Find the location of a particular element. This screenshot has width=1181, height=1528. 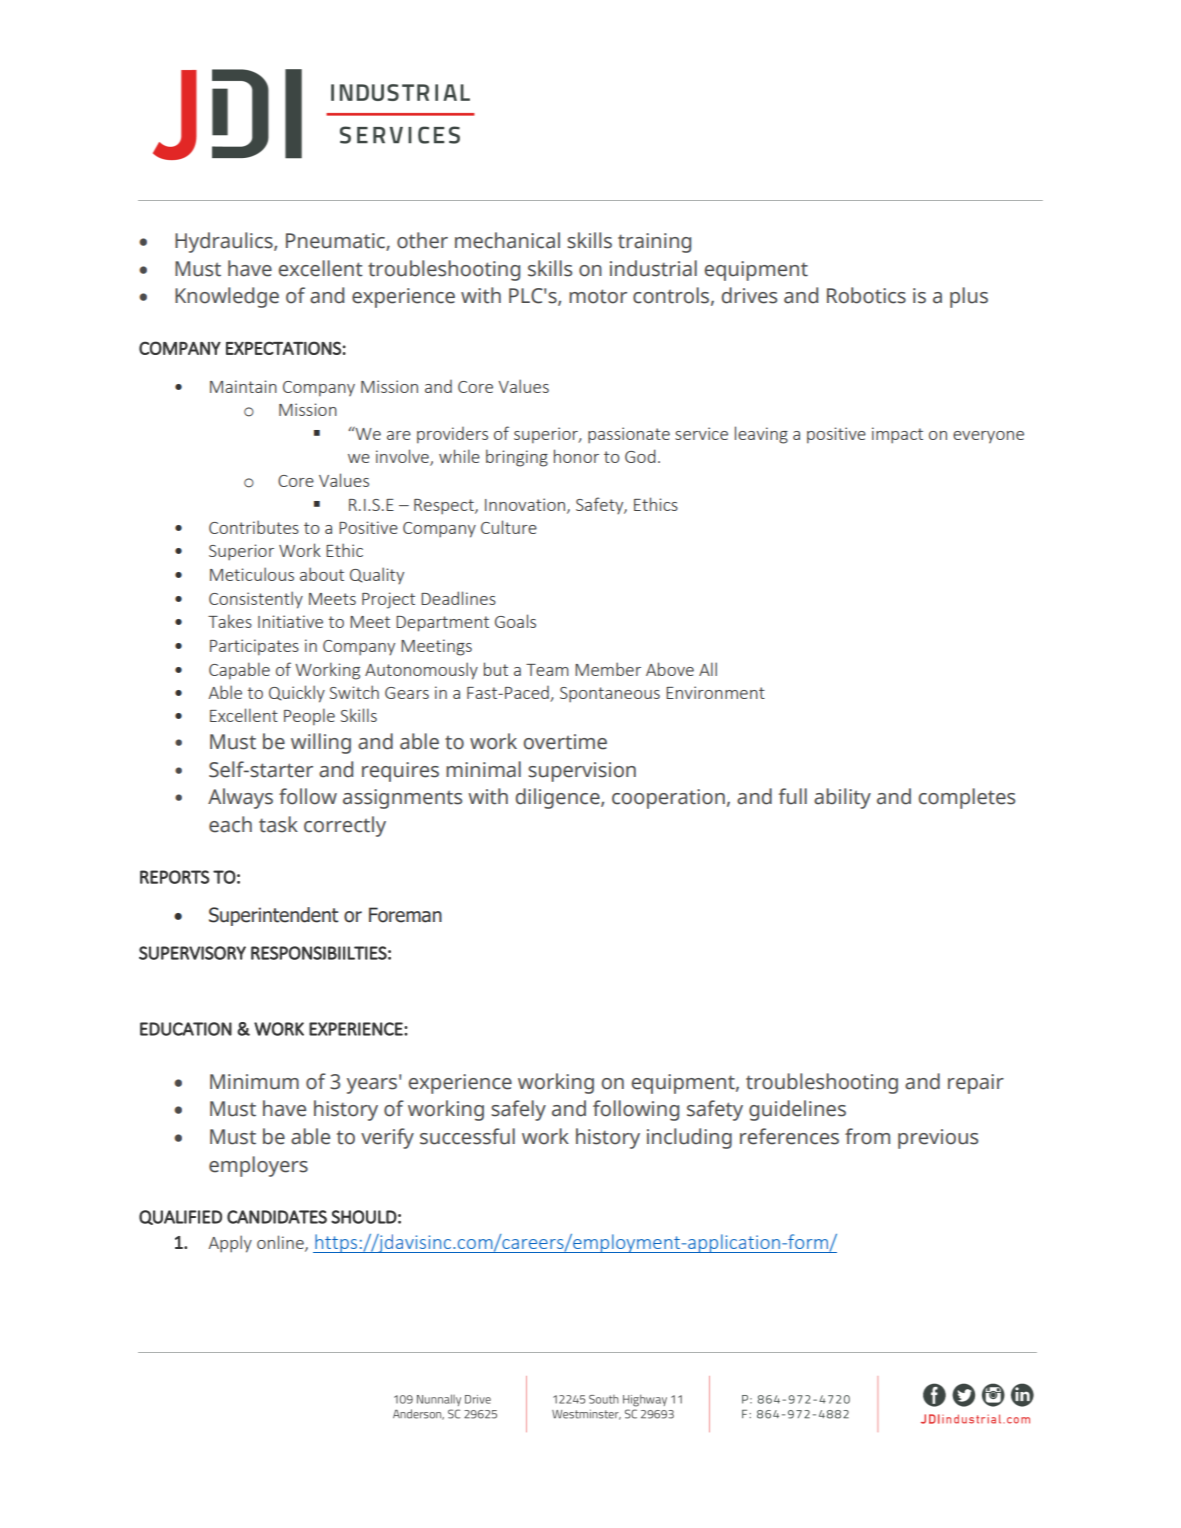

CANDIDATES is located at coordinates (277, 1217).
